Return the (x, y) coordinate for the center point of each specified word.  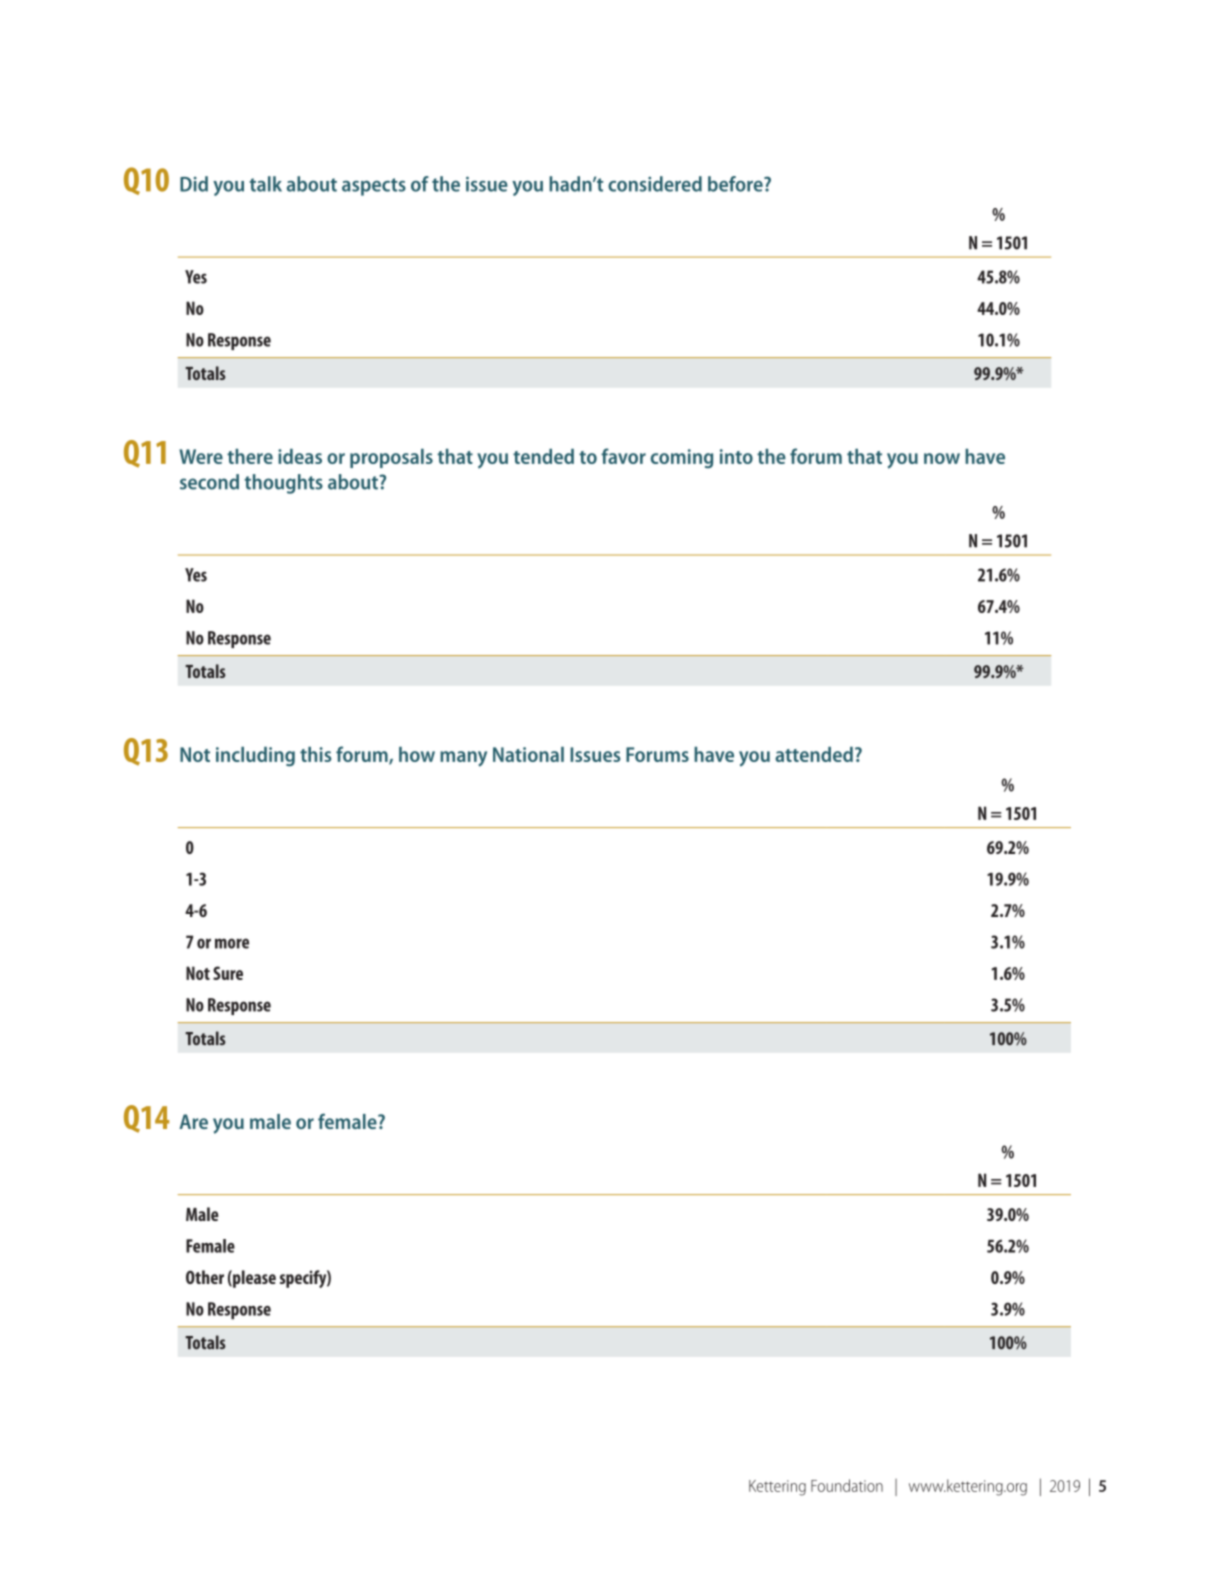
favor (623, 456)
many (463, 759)
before (736, 184)
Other (205, 1277)
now (942, 458)
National (528, 754)
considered (655, 184)
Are (193, 1121)
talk (265, 184)
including (255, 757)
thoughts (283, 484)
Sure (228, 973)
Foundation (847, 1485)
